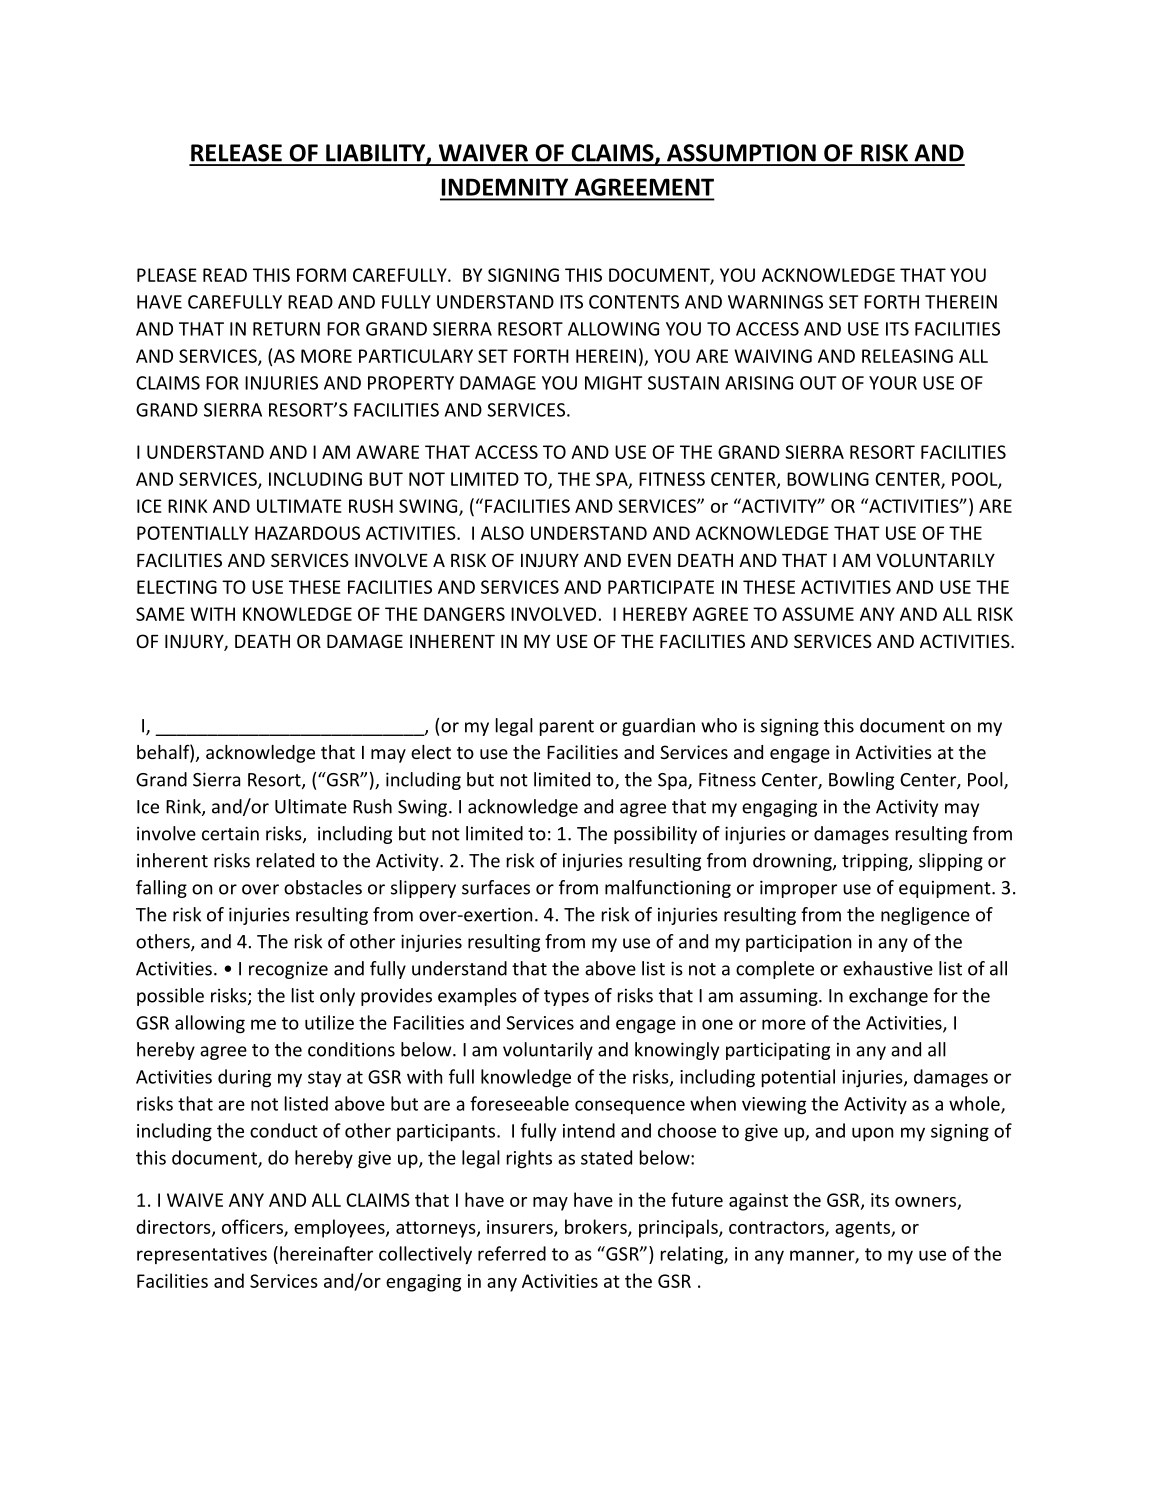  Describe the element at coordinates (634, 302) in the document. I see `CONTENTS` at that location.
